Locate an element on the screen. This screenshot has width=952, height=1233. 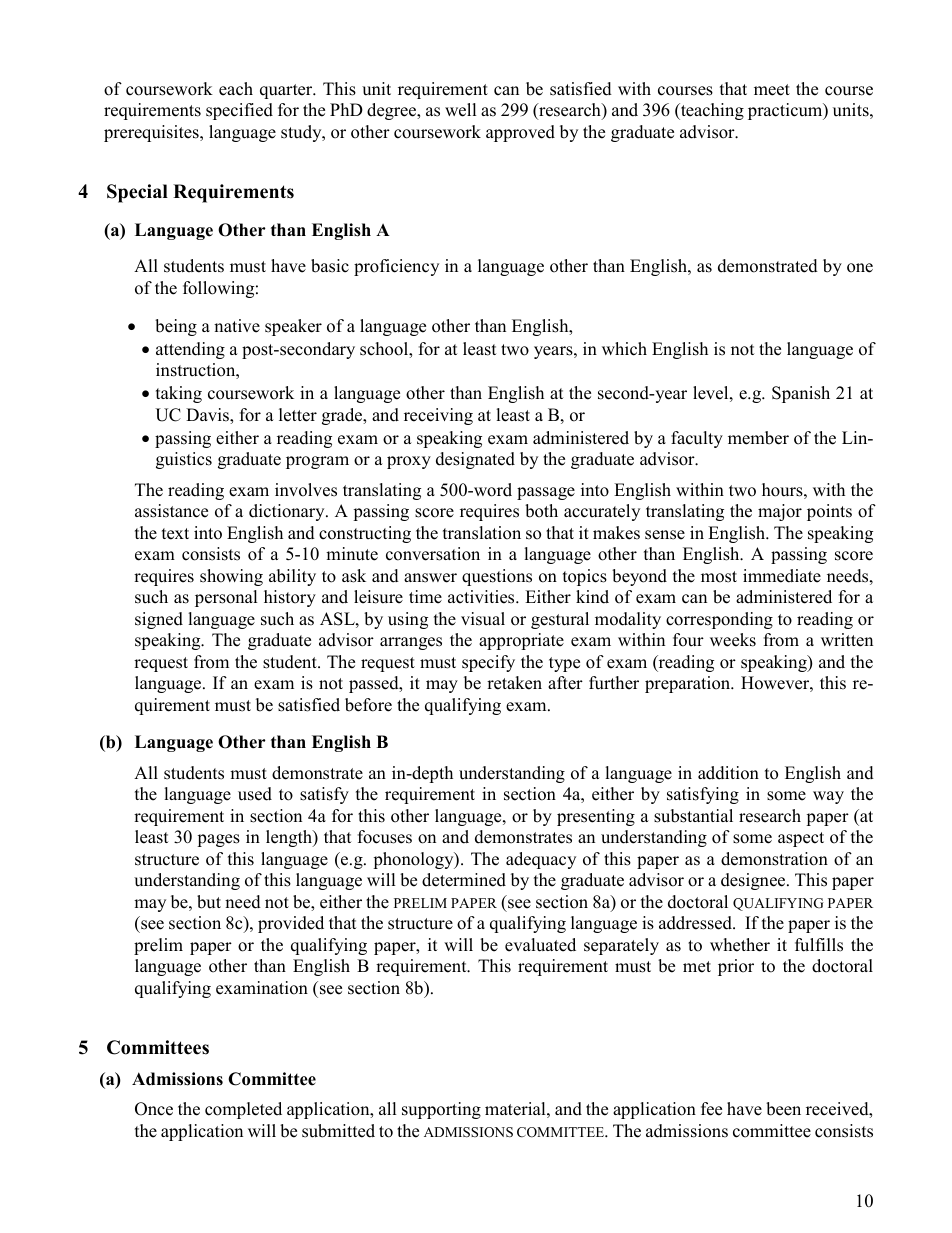
immediate is located at coordinates (782, 576).
